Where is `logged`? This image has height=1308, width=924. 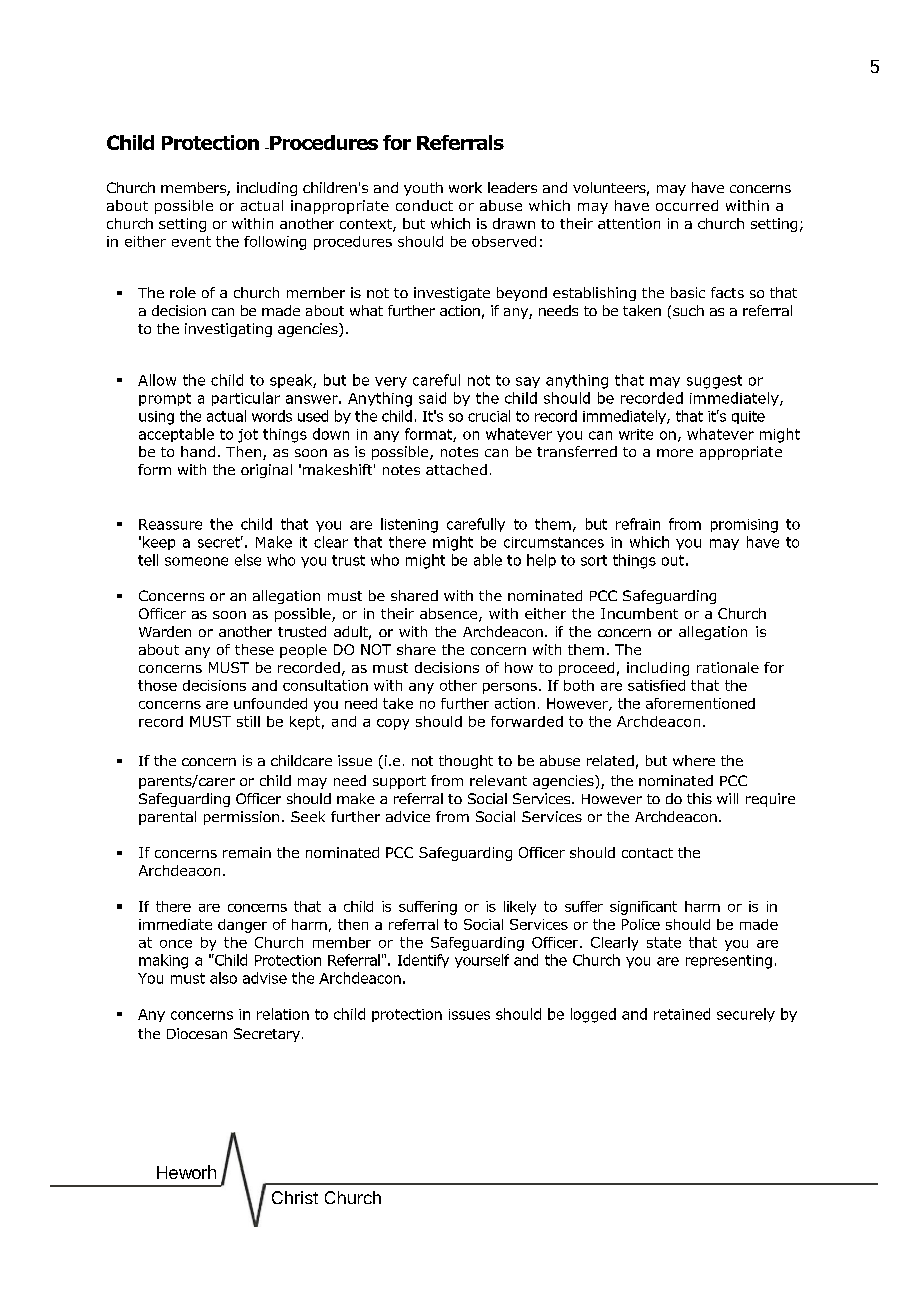 logged is located at coordinates (593, 1015).
